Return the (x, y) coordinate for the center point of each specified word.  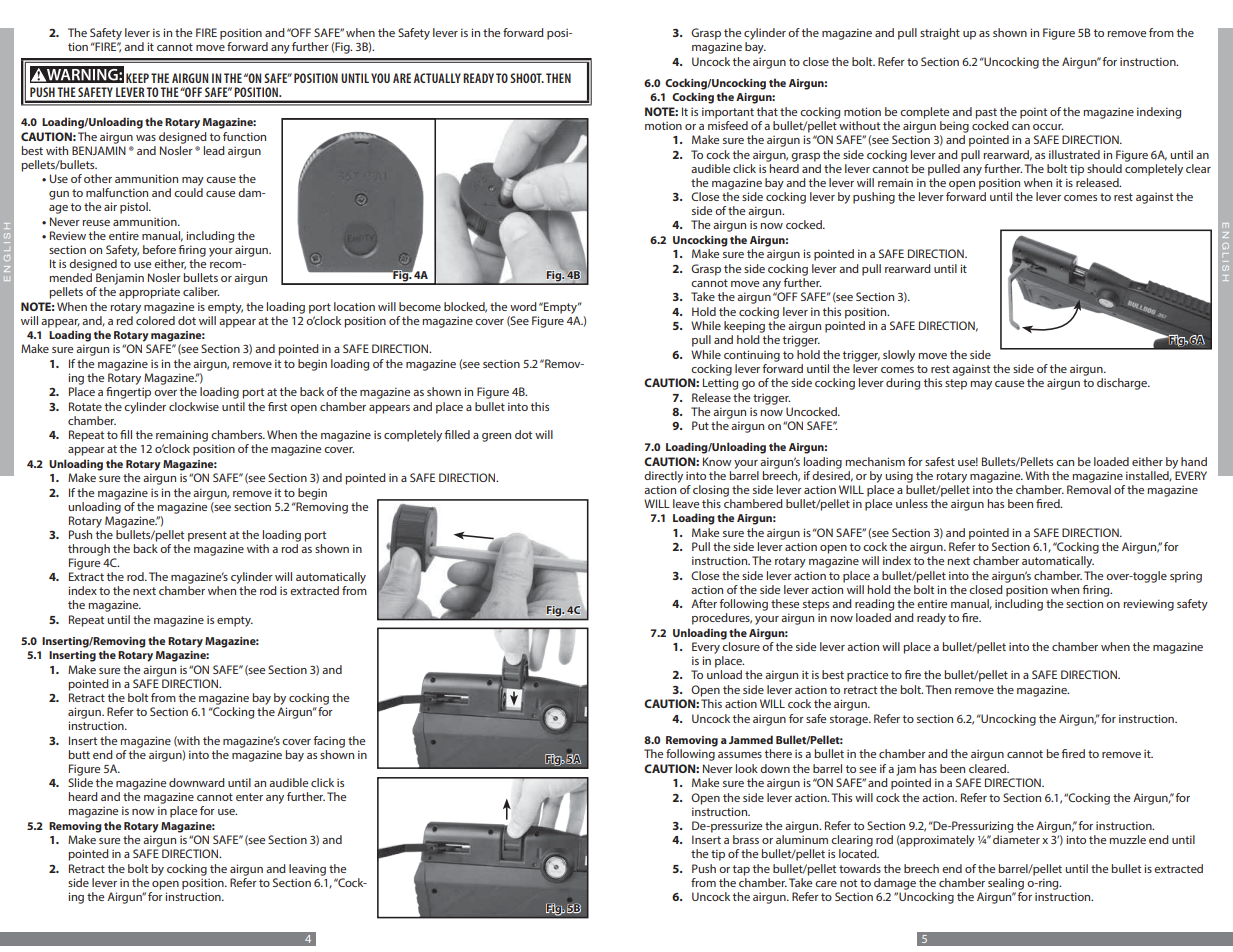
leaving (307, 870)
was (146, 138)
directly (663, 477)
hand (1194, 461)
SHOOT (527, 78)
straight (940, 34)
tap (741, 870)
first (277, 406)
